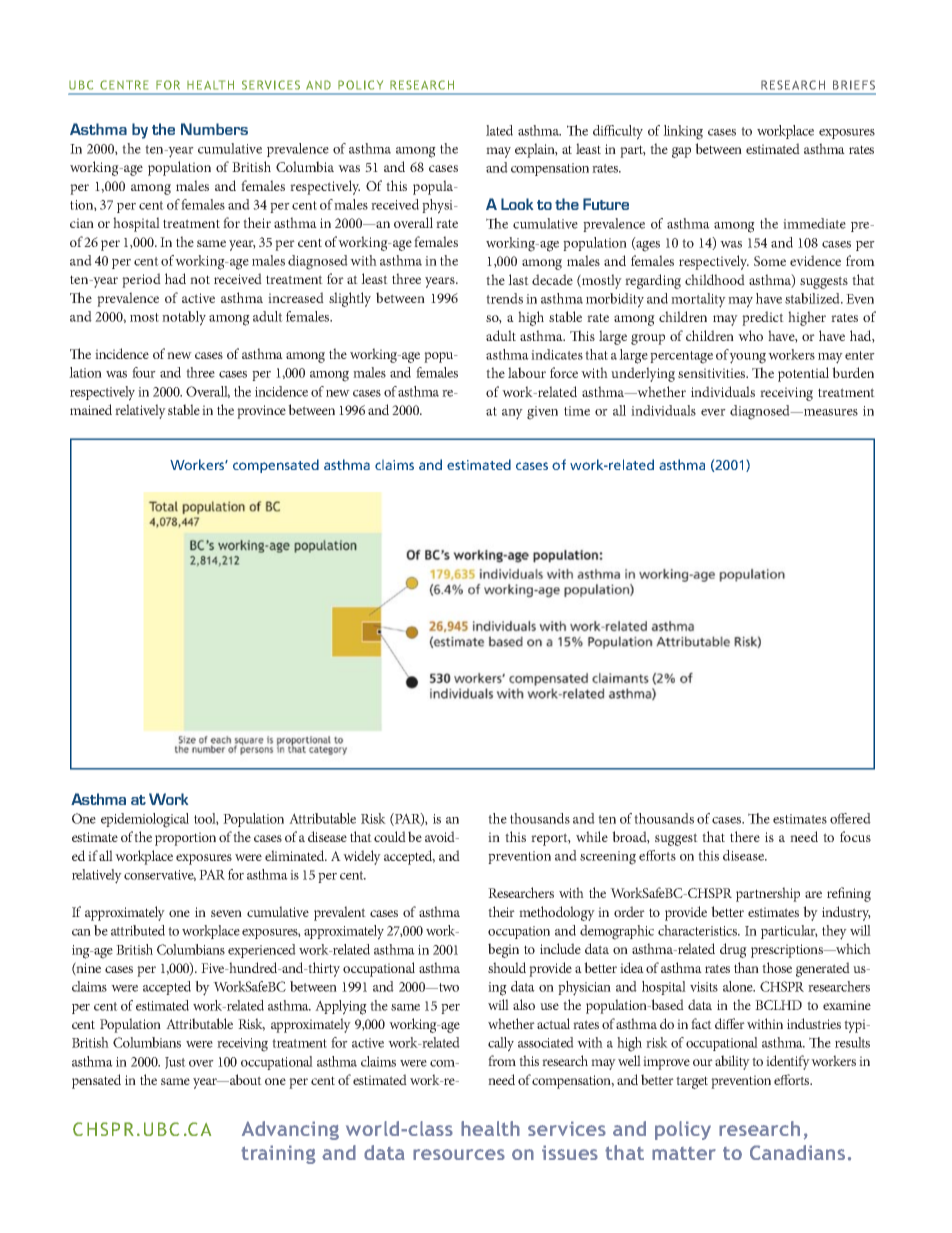  What do you see at coordinates (261, 412) in the screenshot?
I see `province` at bounding box center [261, 412].
